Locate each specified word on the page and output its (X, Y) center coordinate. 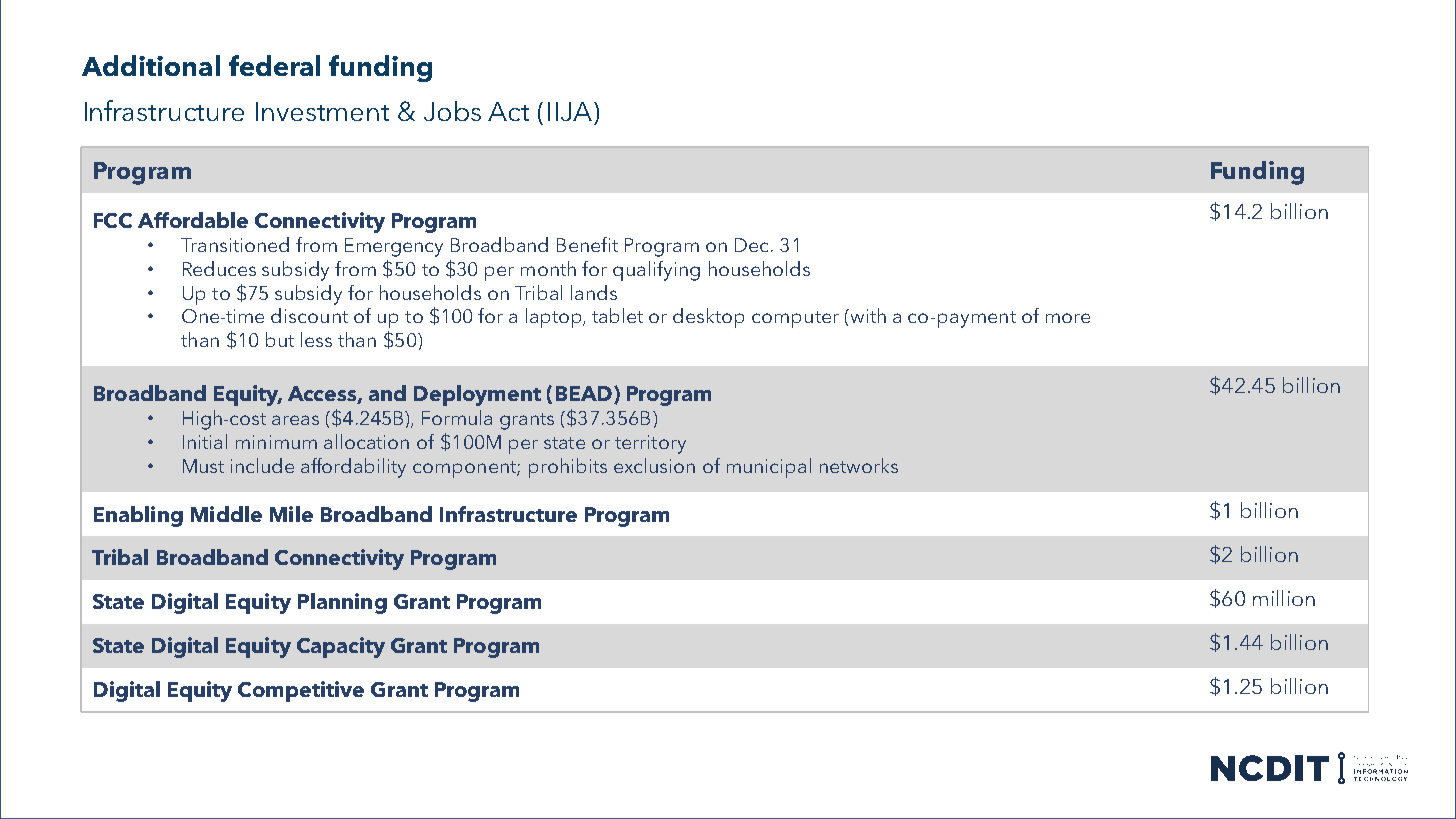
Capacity (341, 647)
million (1284, 598)
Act (508, 111)
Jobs (452, 111)
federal (274, 65)
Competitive (301, 691)
